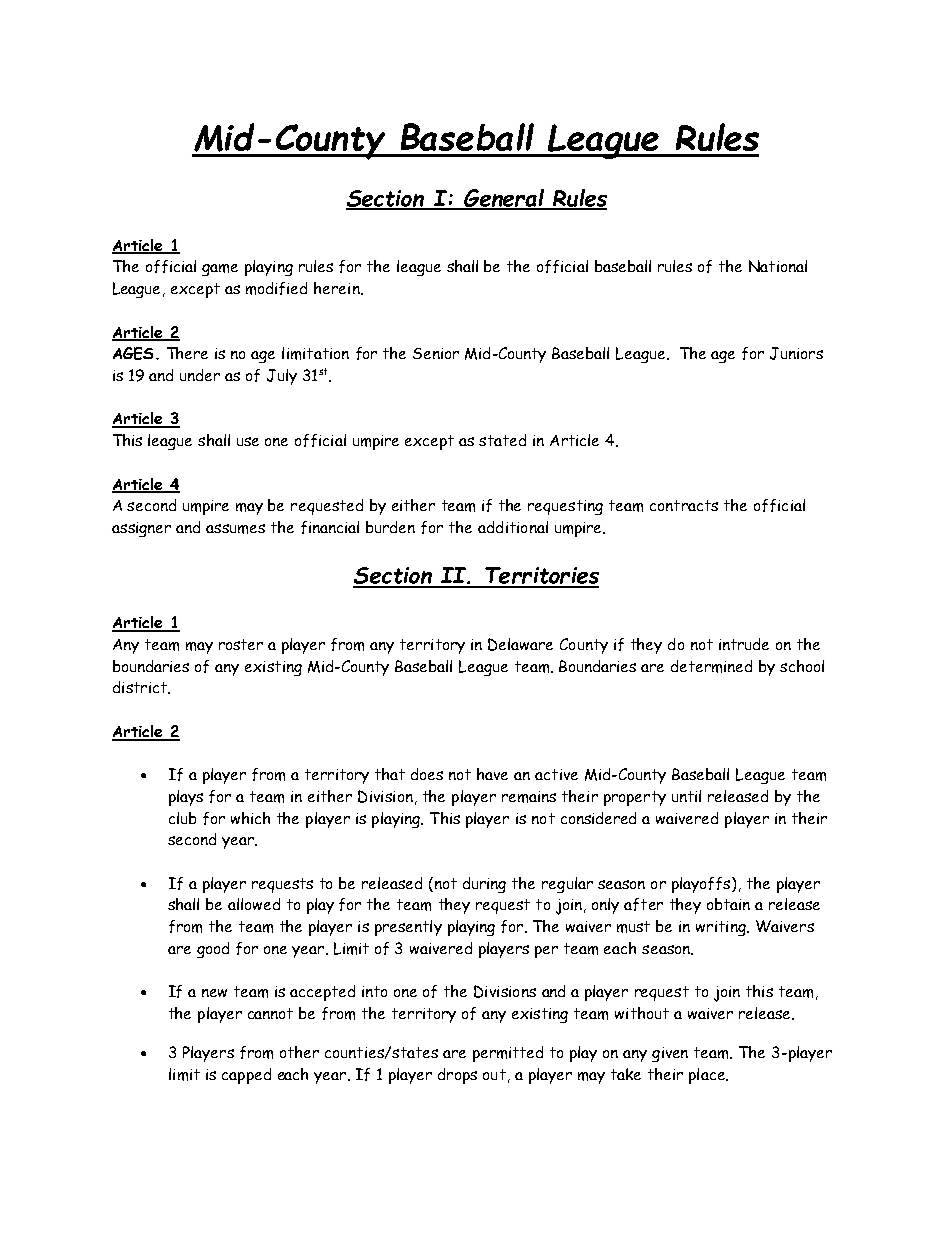 This screenshot has width=952, height=1233. Describe the element at coordinates (504, 199) in the screenshot. I see `General` at that location.
